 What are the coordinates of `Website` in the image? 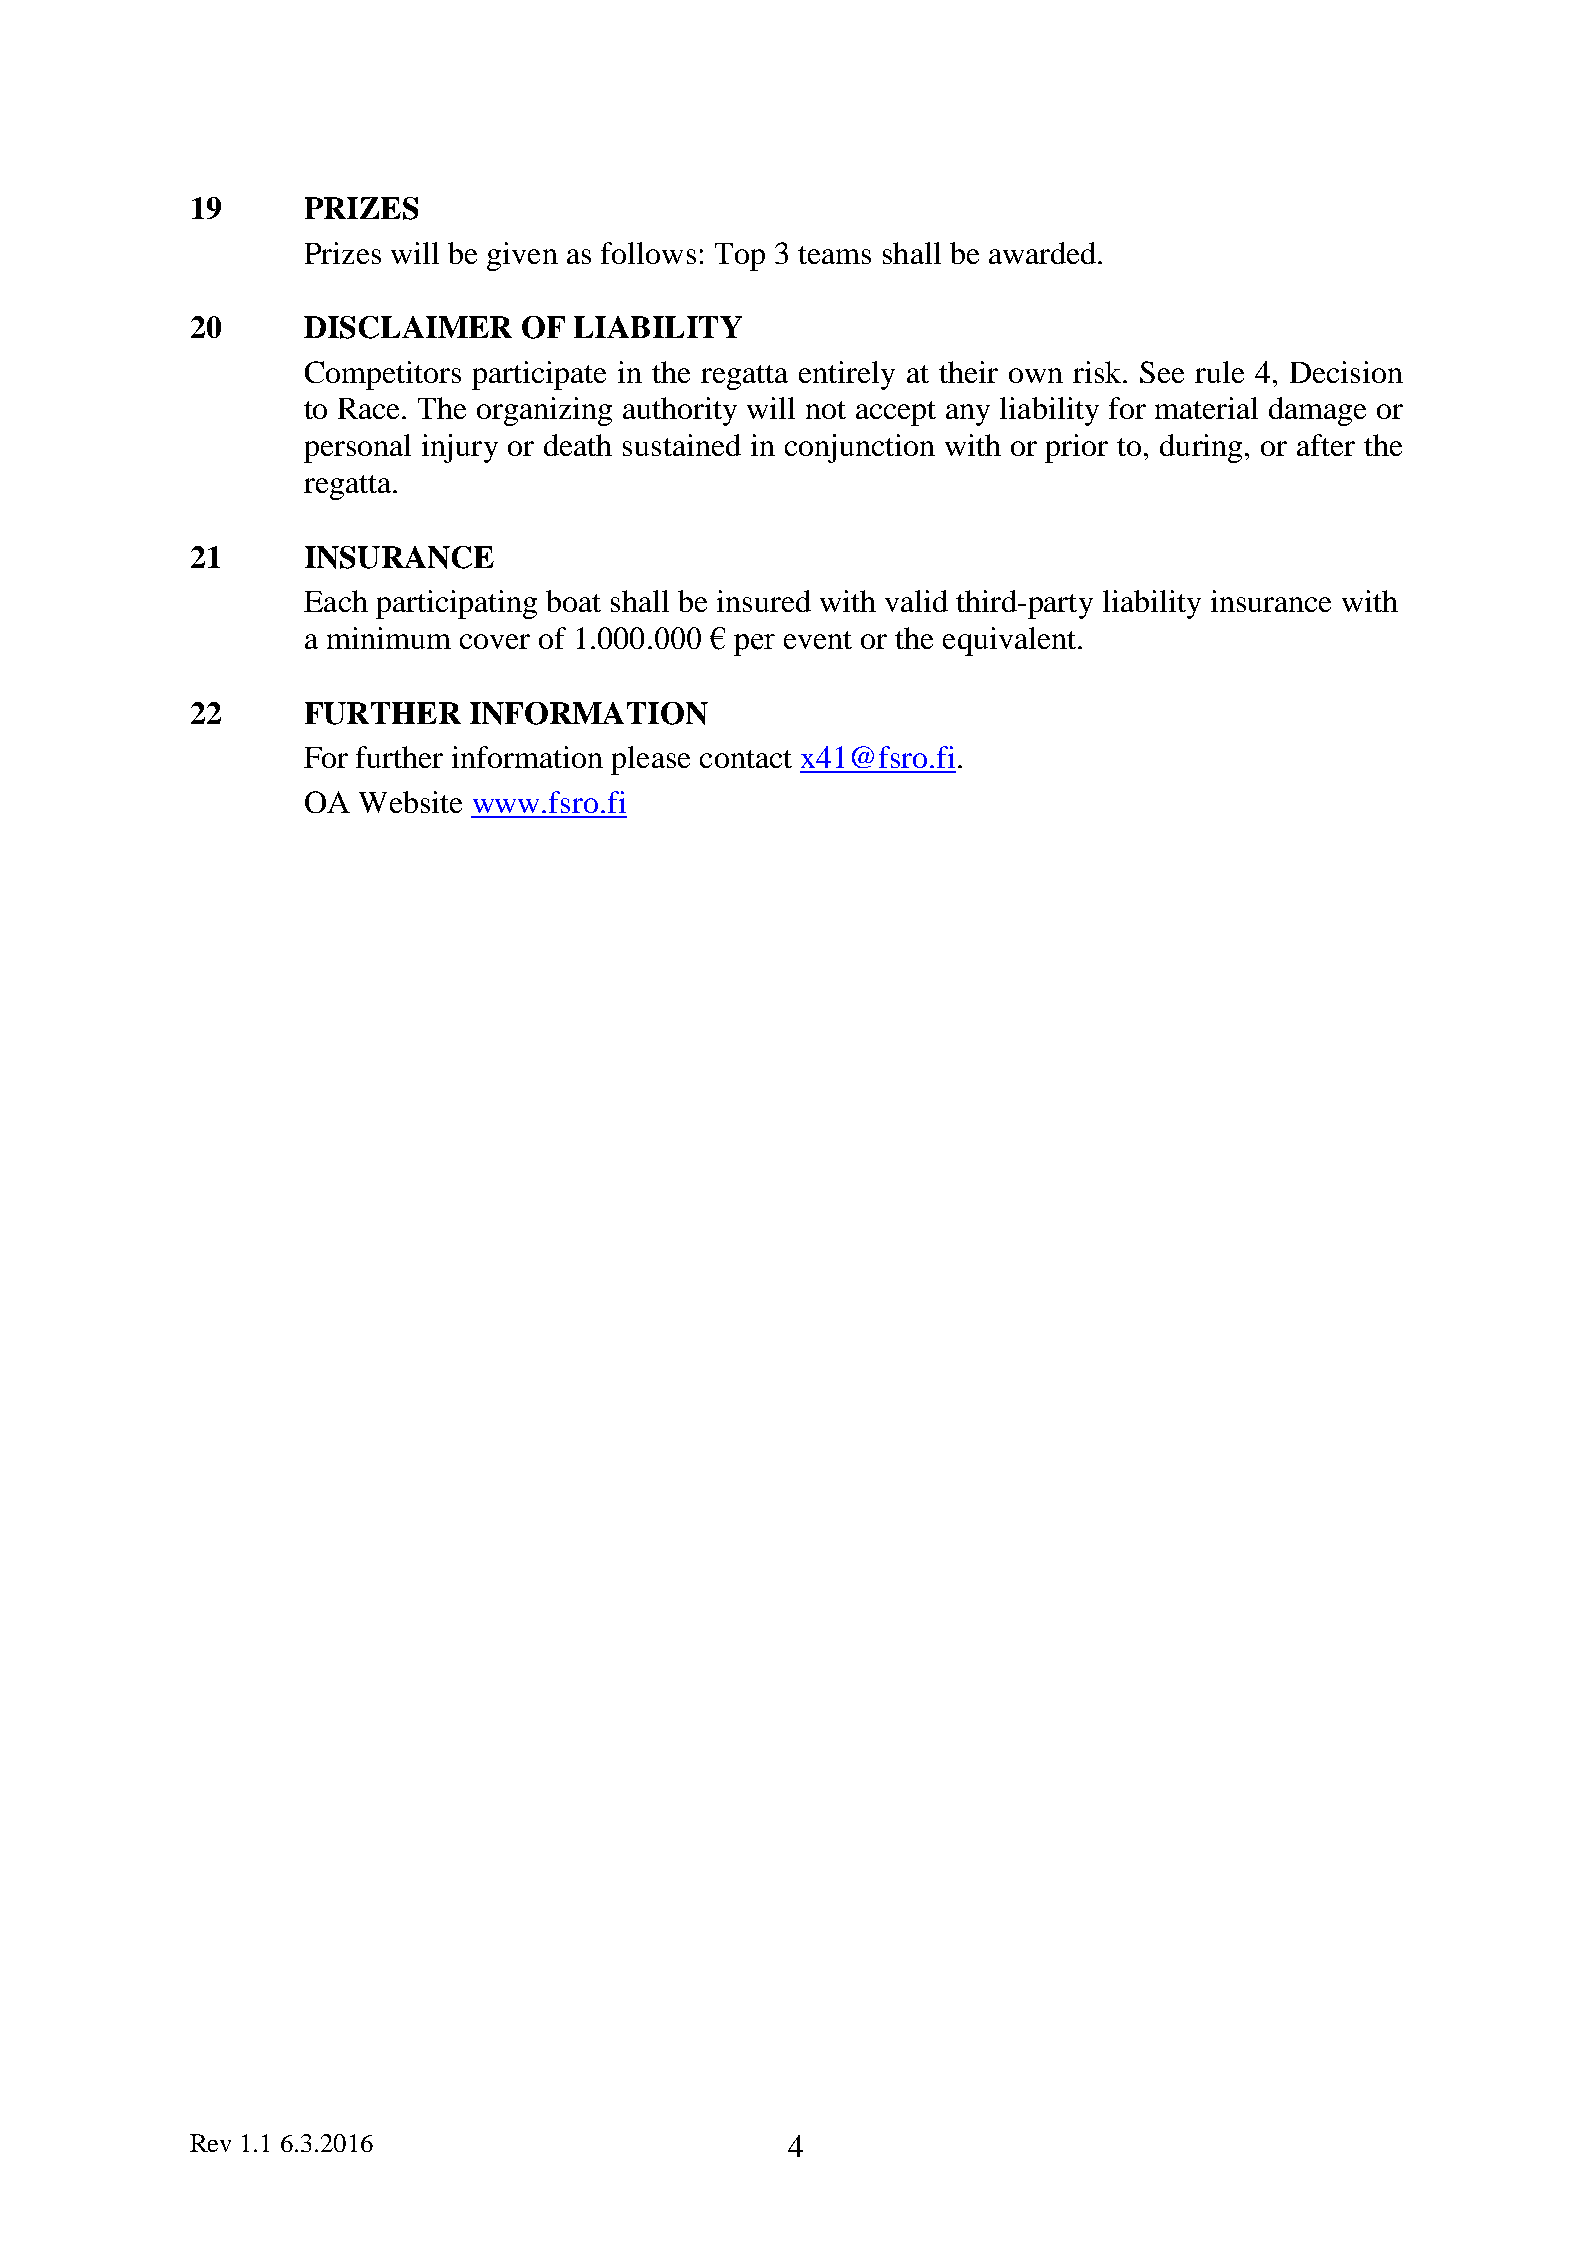 It's located at (410, 802).
